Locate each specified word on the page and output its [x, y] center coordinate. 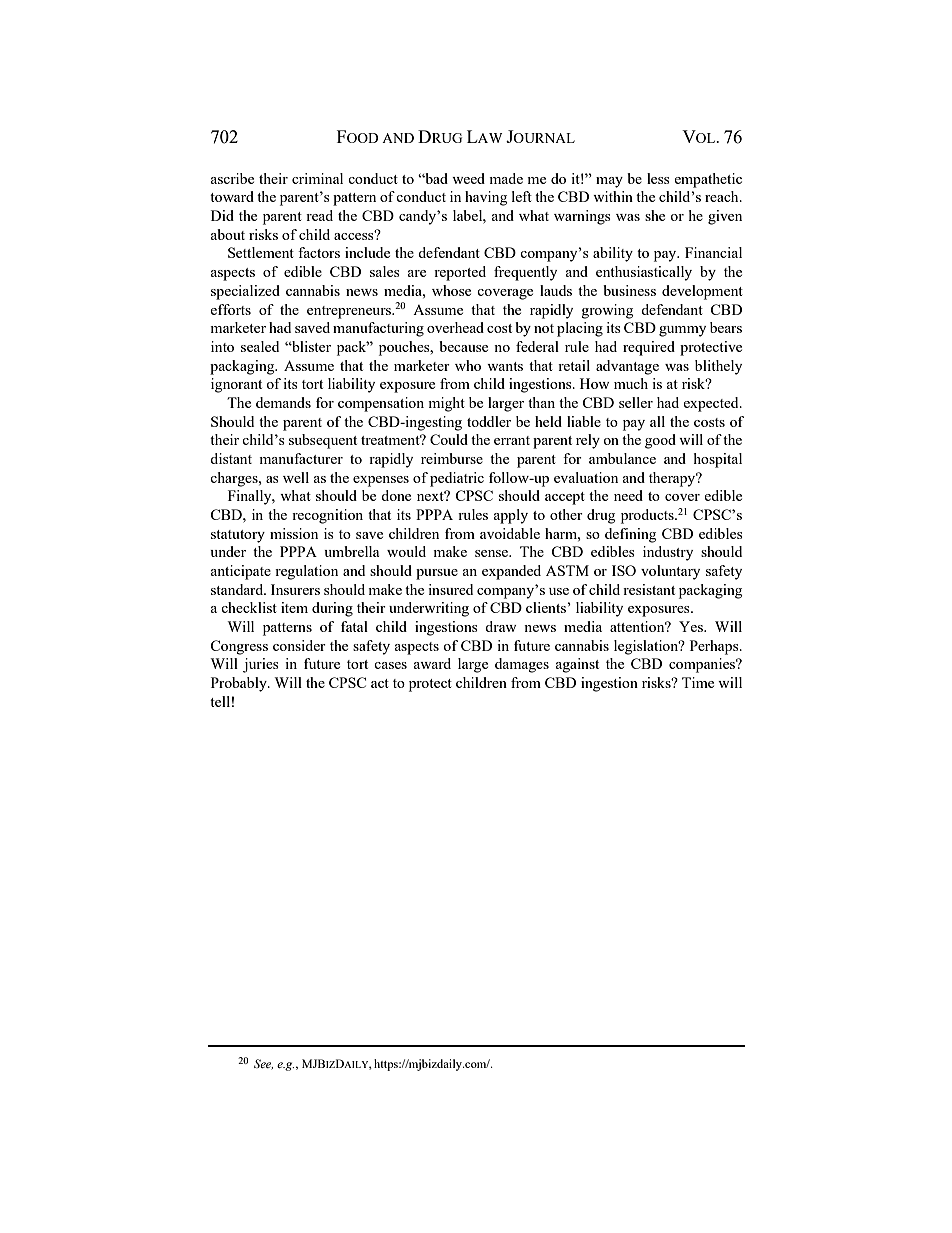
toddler [489, 421]
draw [501, 626]
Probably [240, 684]
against [577, 665]
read [319, 215]
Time [698, 682]
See [263, 1064]
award [432, 663]
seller [636, 402]
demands [283, 402]
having [486, 198]
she [655, 215]
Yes [692, 626]
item [294, 607]
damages [522, 665]
